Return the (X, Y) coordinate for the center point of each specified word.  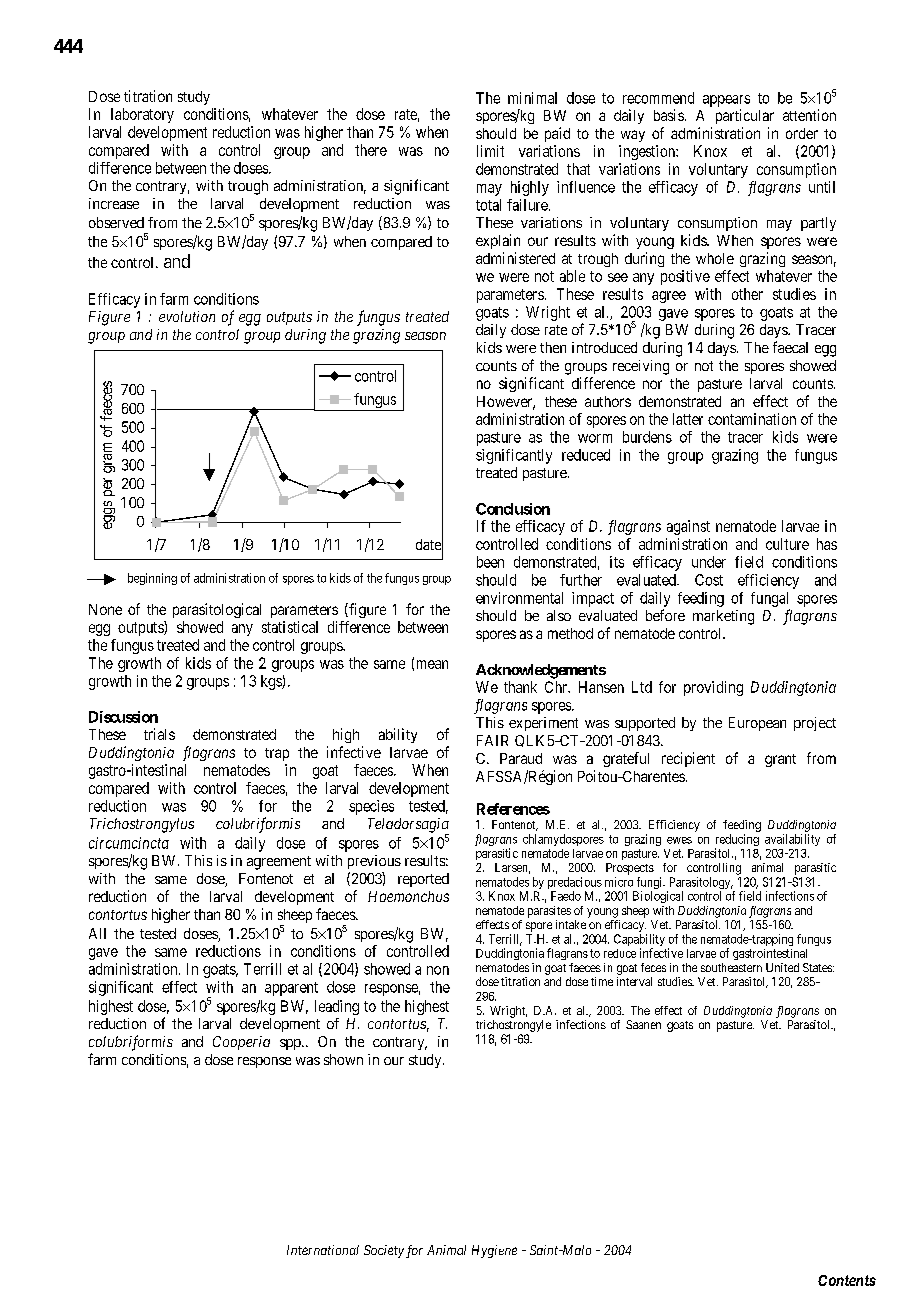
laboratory (142, 115)
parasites (549, 912)
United (782, 967)
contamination (752, 419)
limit (490, 151)
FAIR (492, 740)
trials (159, 734)
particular (745, 116)
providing (713, 688)
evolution (187, 316)
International (323, 1250)
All (97, 933)
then (553, 347)
